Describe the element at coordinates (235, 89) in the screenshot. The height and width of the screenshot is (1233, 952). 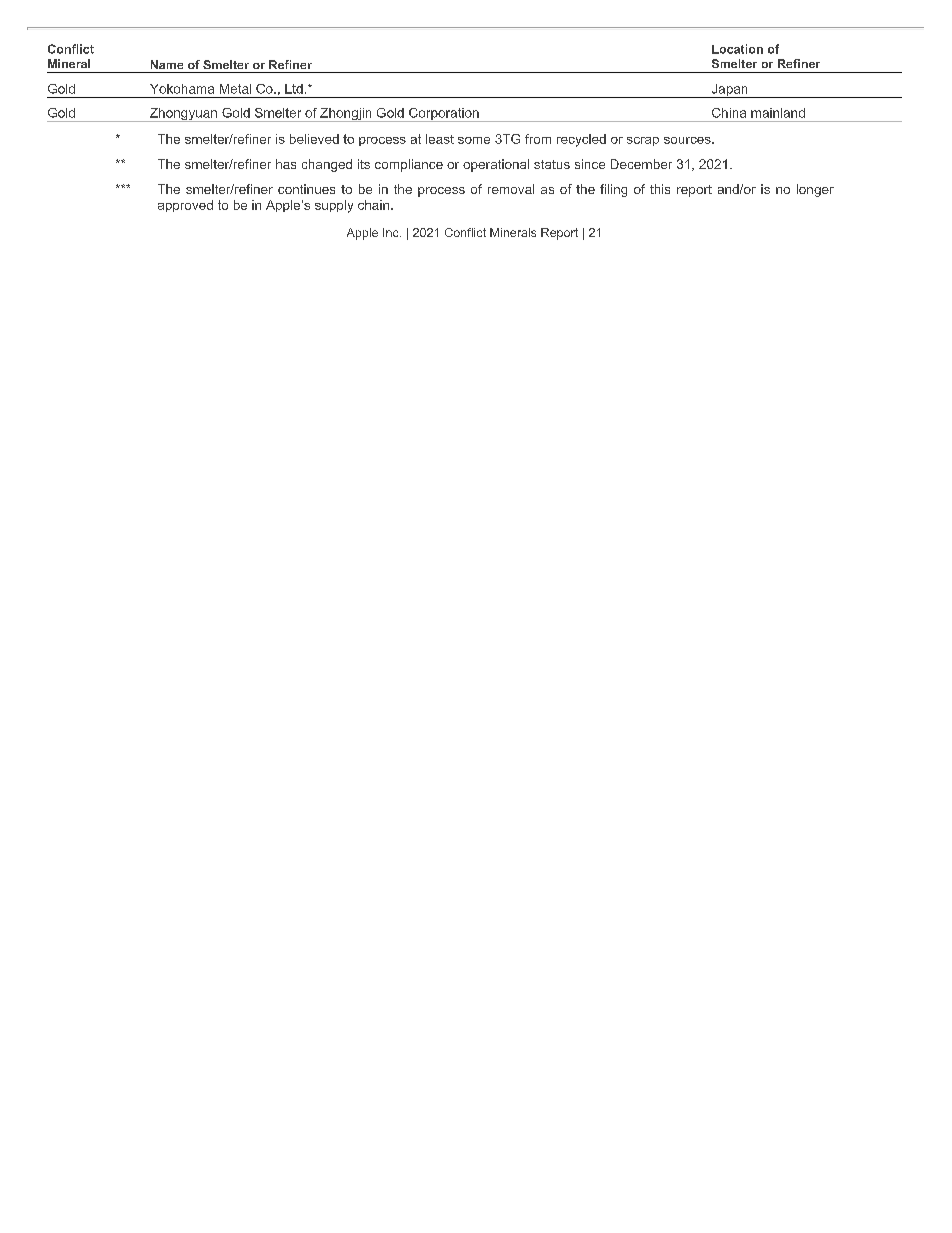
I see `Metal` at that location.
